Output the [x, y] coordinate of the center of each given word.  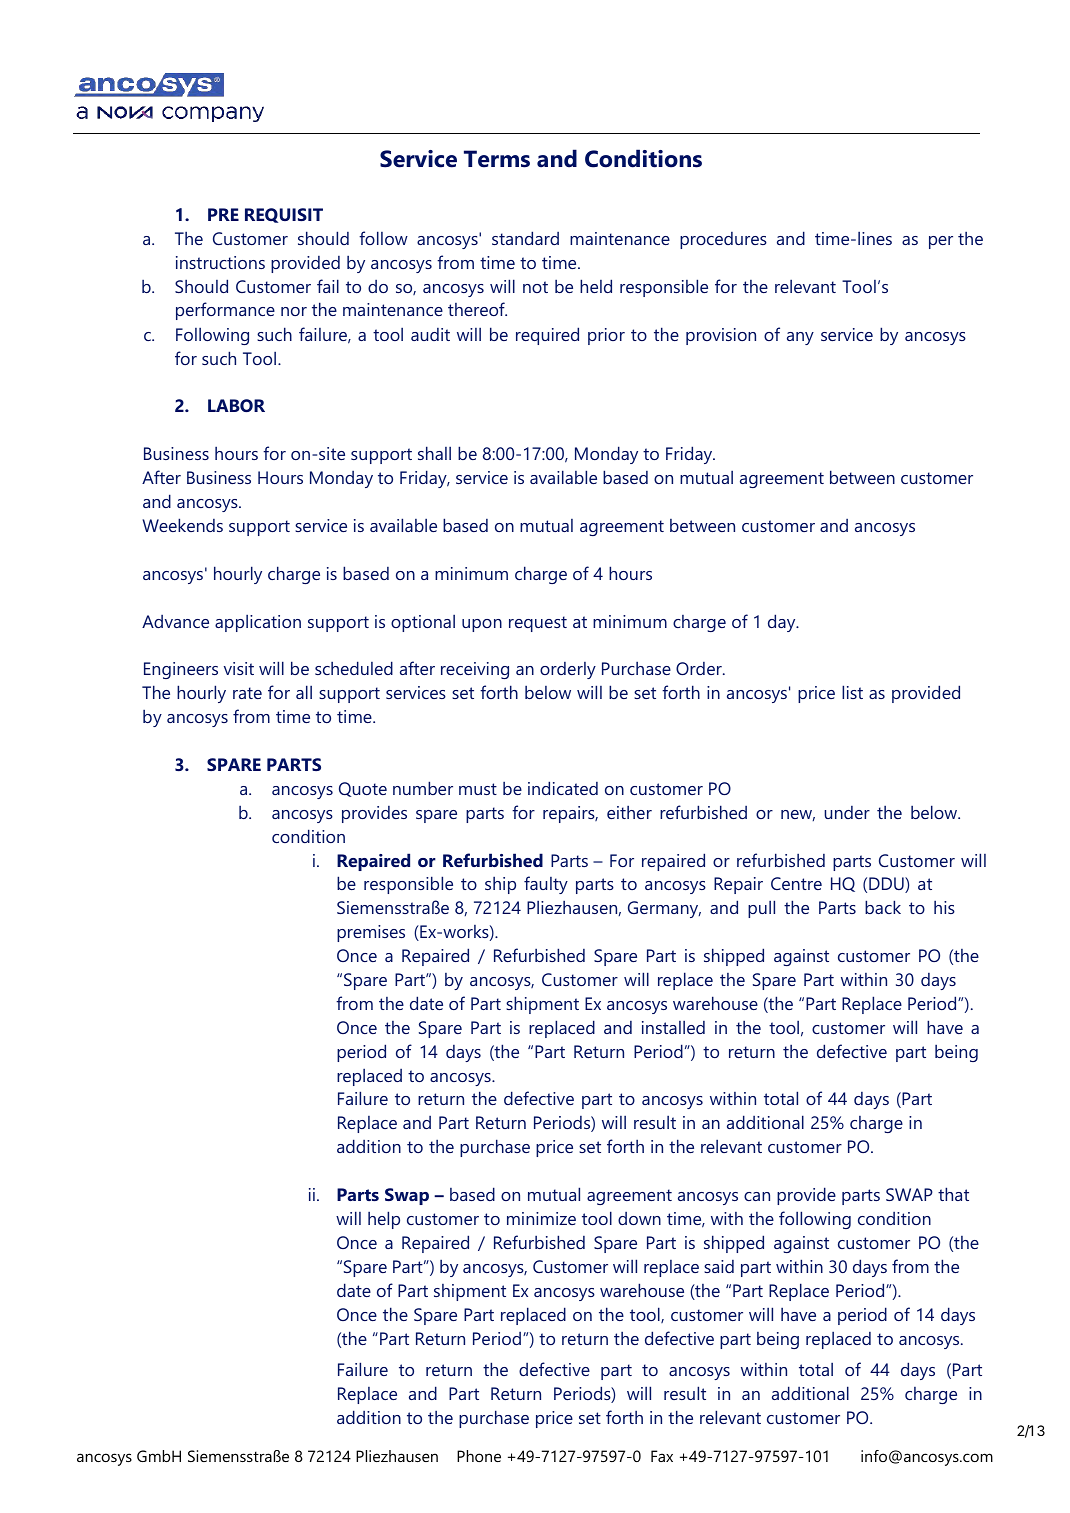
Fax [662, 1456]
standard [525, 238]
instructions [220, 262]
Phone [479, 1456]
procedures [723, 240]
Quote [363, 789]
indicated [563, 788]
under [847, 812]
